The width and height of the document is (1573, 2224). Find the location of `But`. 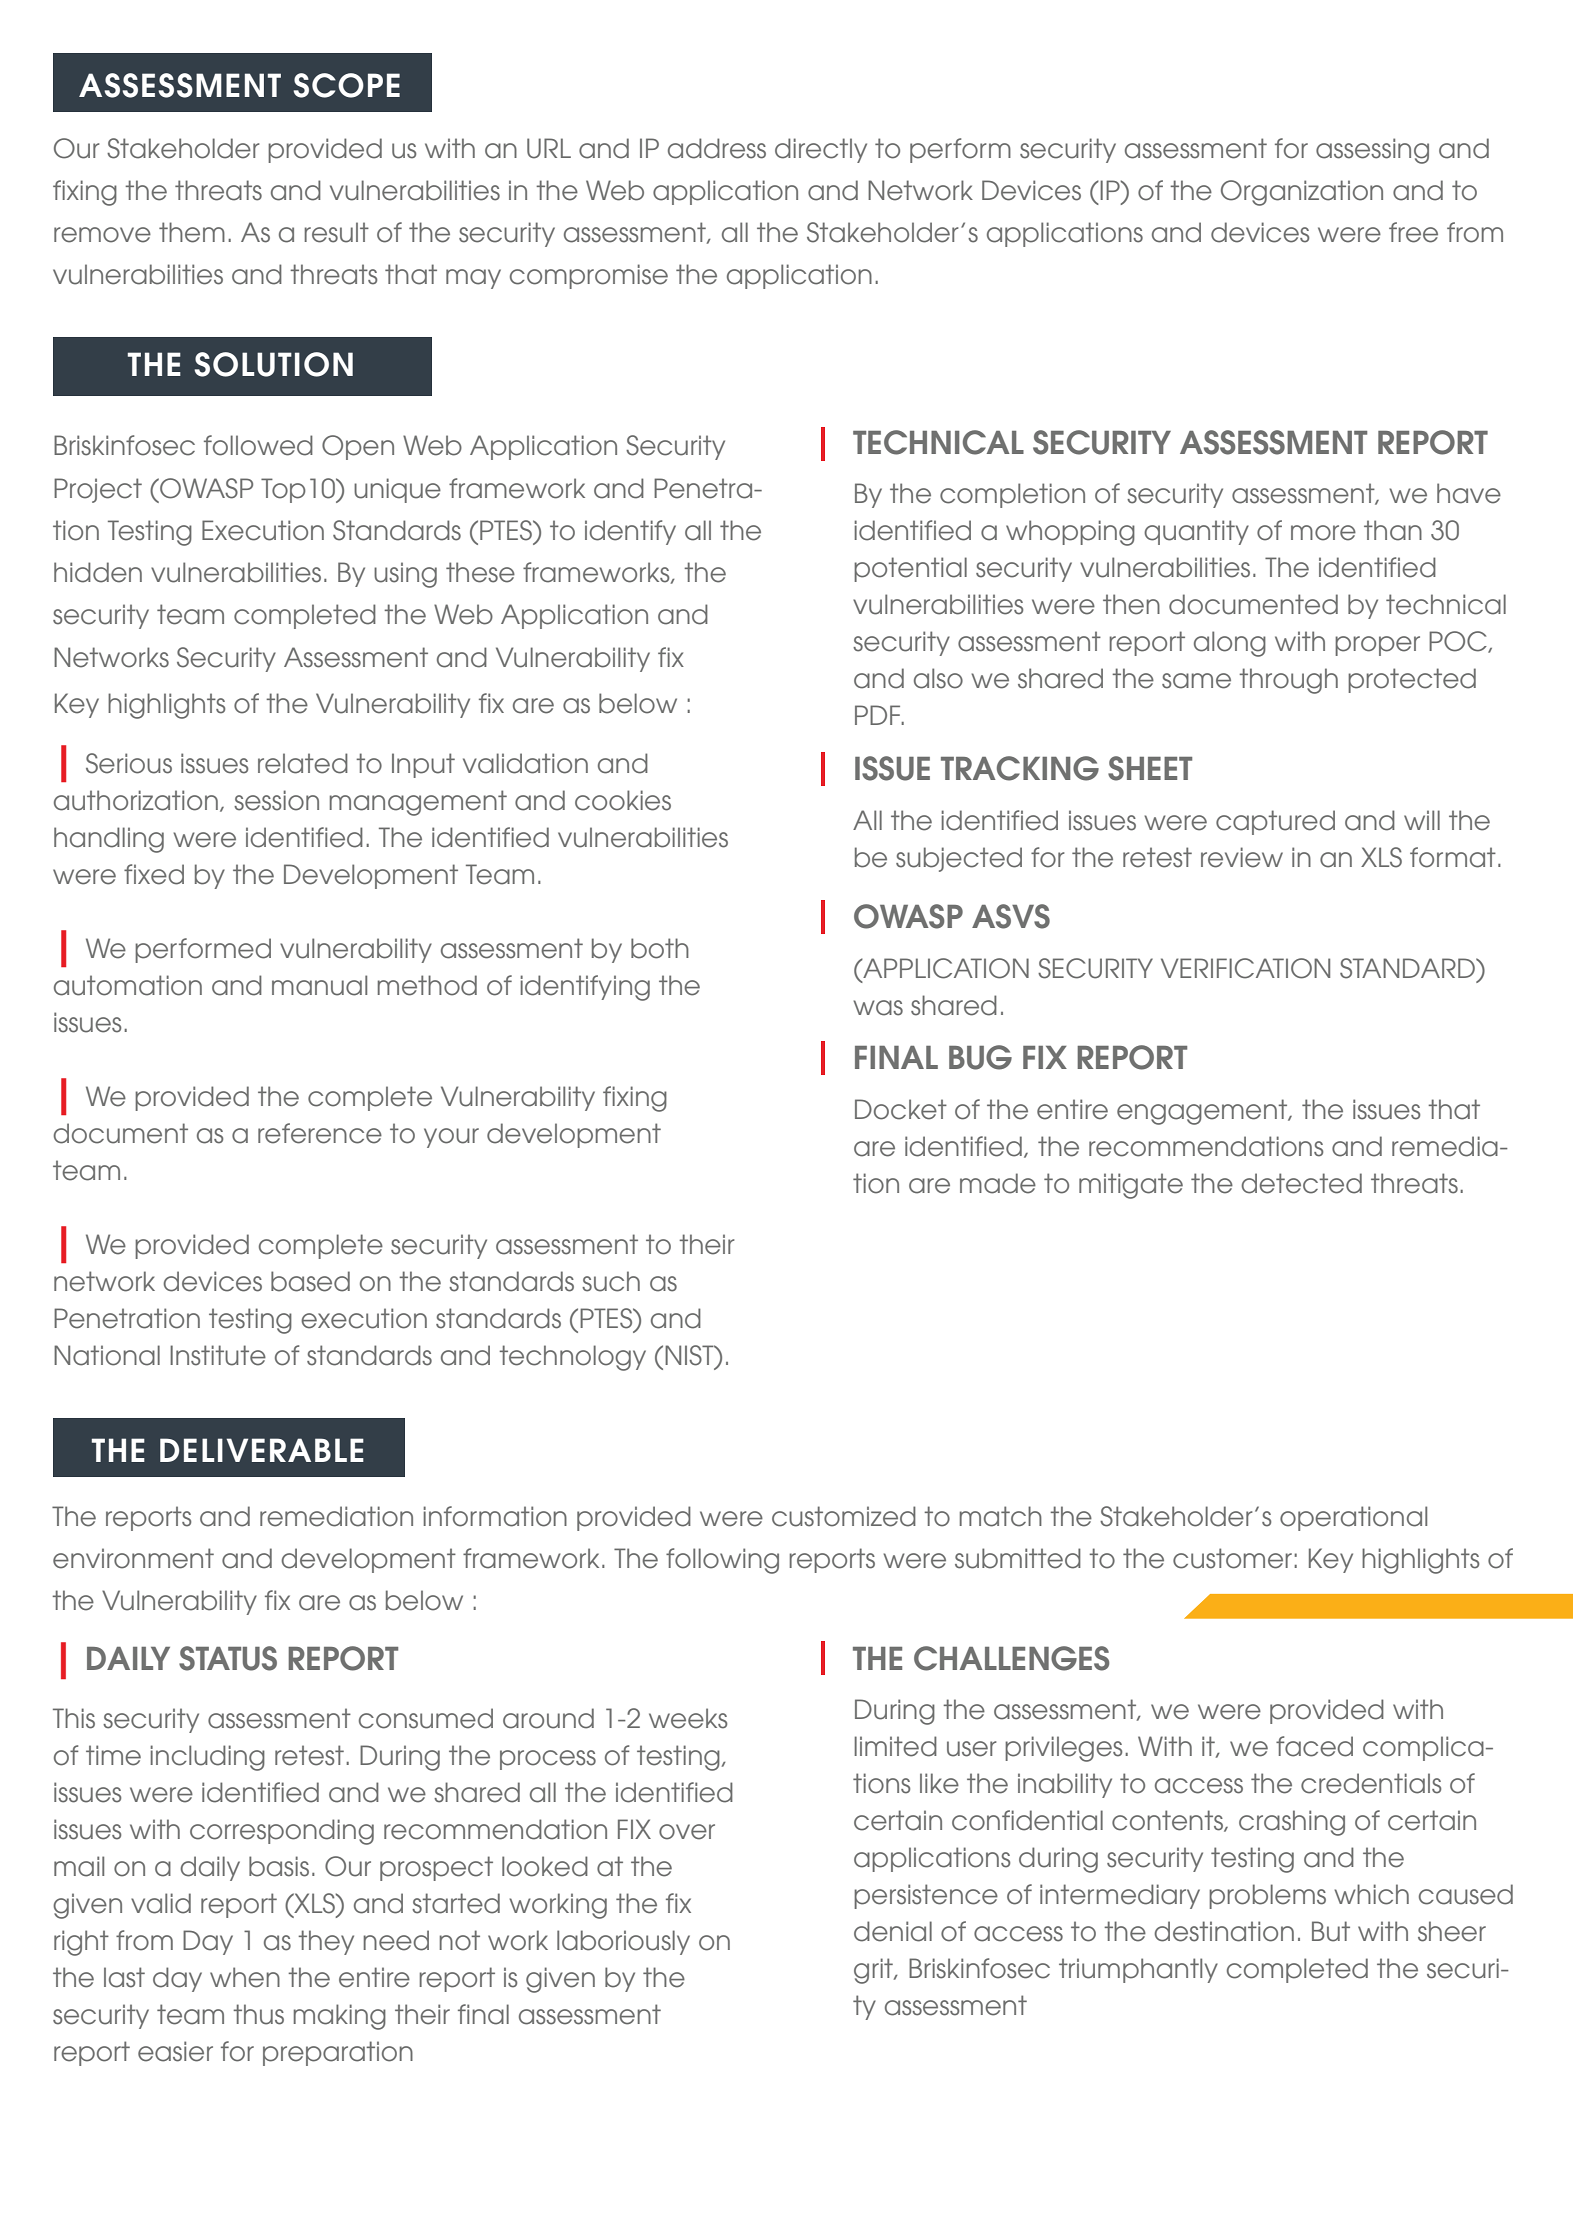

But is located at coordinates (1331, 1931).
